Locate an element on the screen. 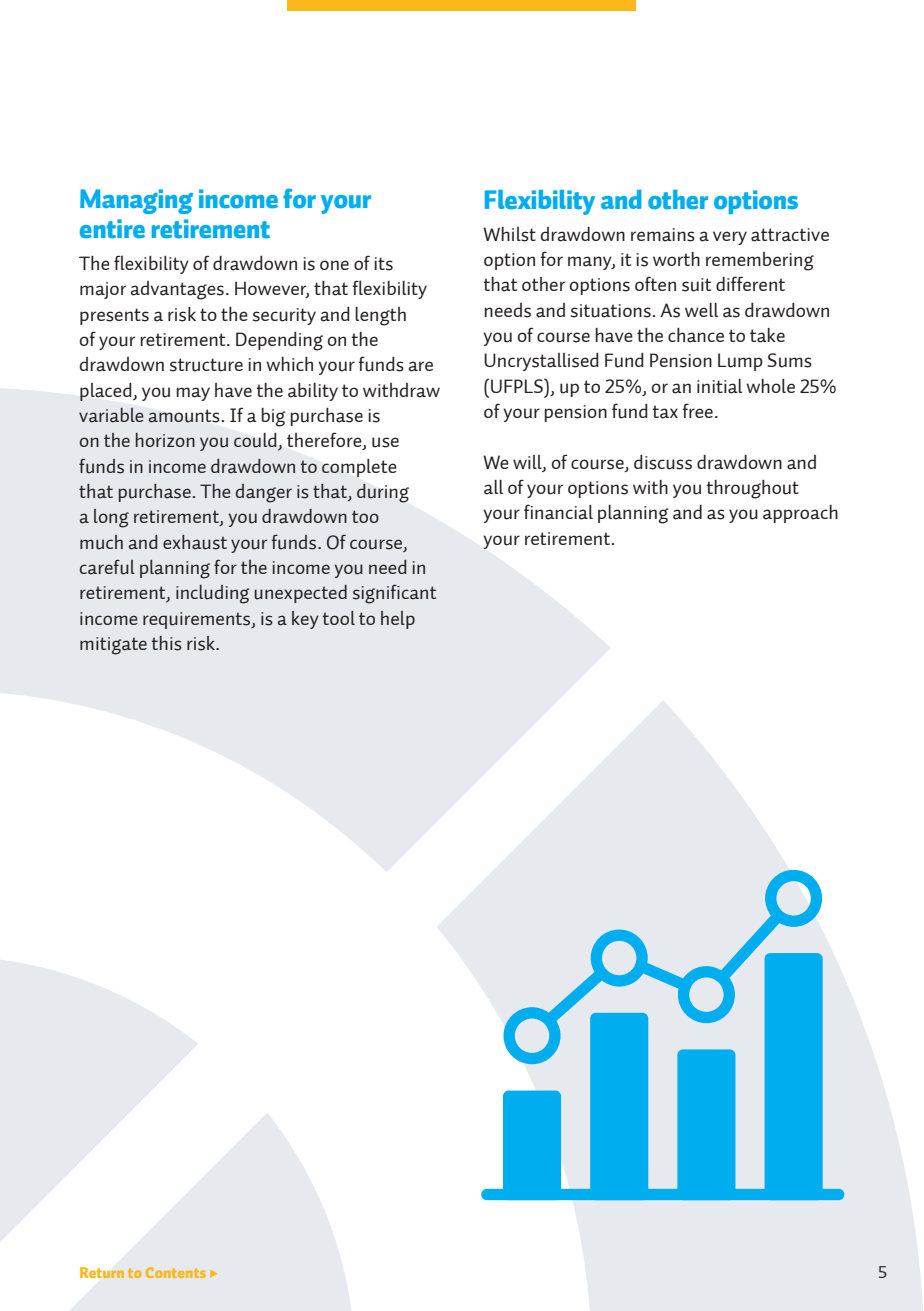 This screenshot has width=924, height=1311. amounts is located at coordinates (185, 416).
